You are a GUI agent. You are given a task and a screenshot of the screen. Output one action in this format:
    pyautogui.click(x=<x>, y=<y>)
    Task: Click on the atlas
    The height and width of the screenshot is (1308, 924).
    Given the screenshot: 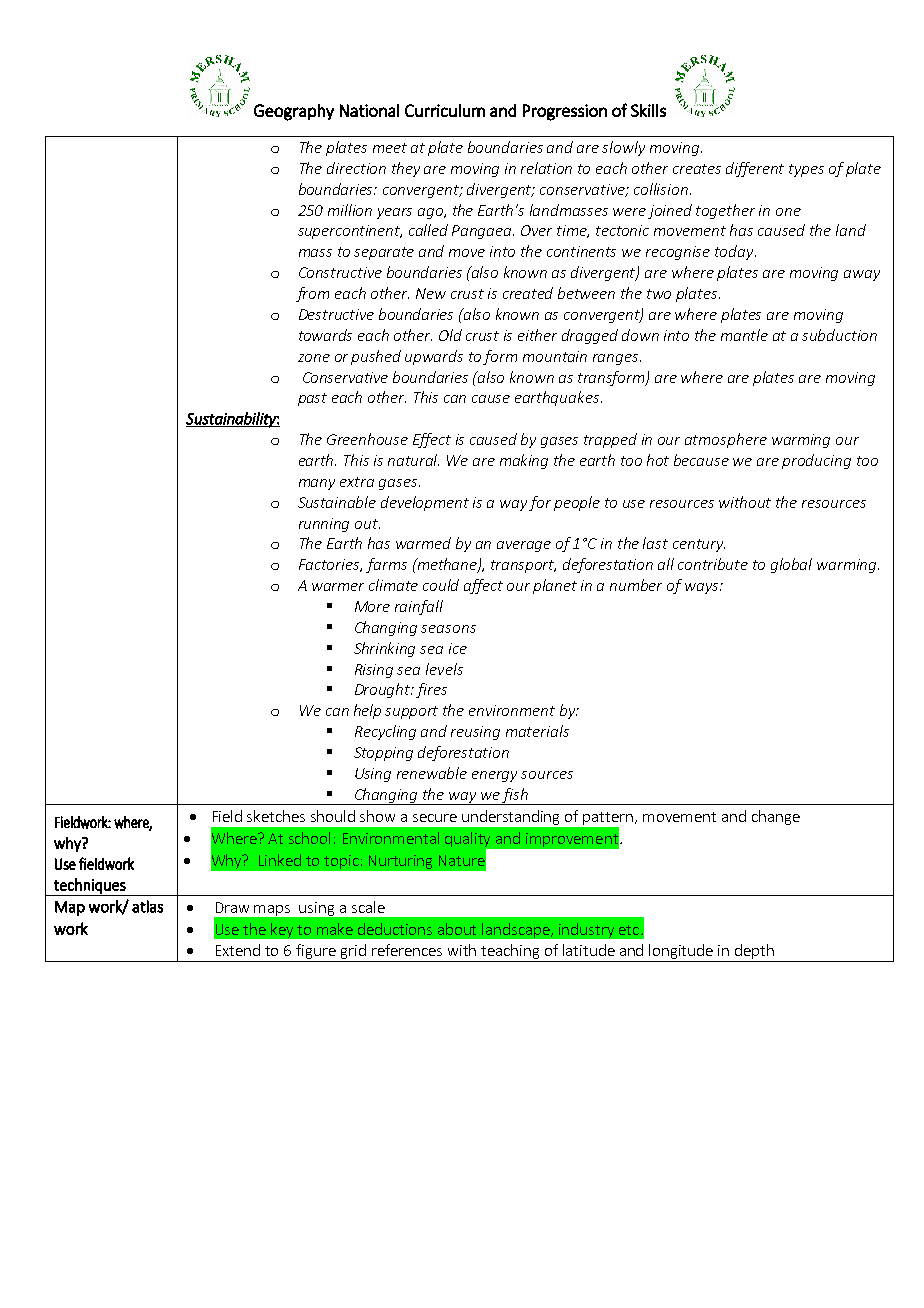 What is the action you would take?
    pyautogui.click(x=147, y=906)
